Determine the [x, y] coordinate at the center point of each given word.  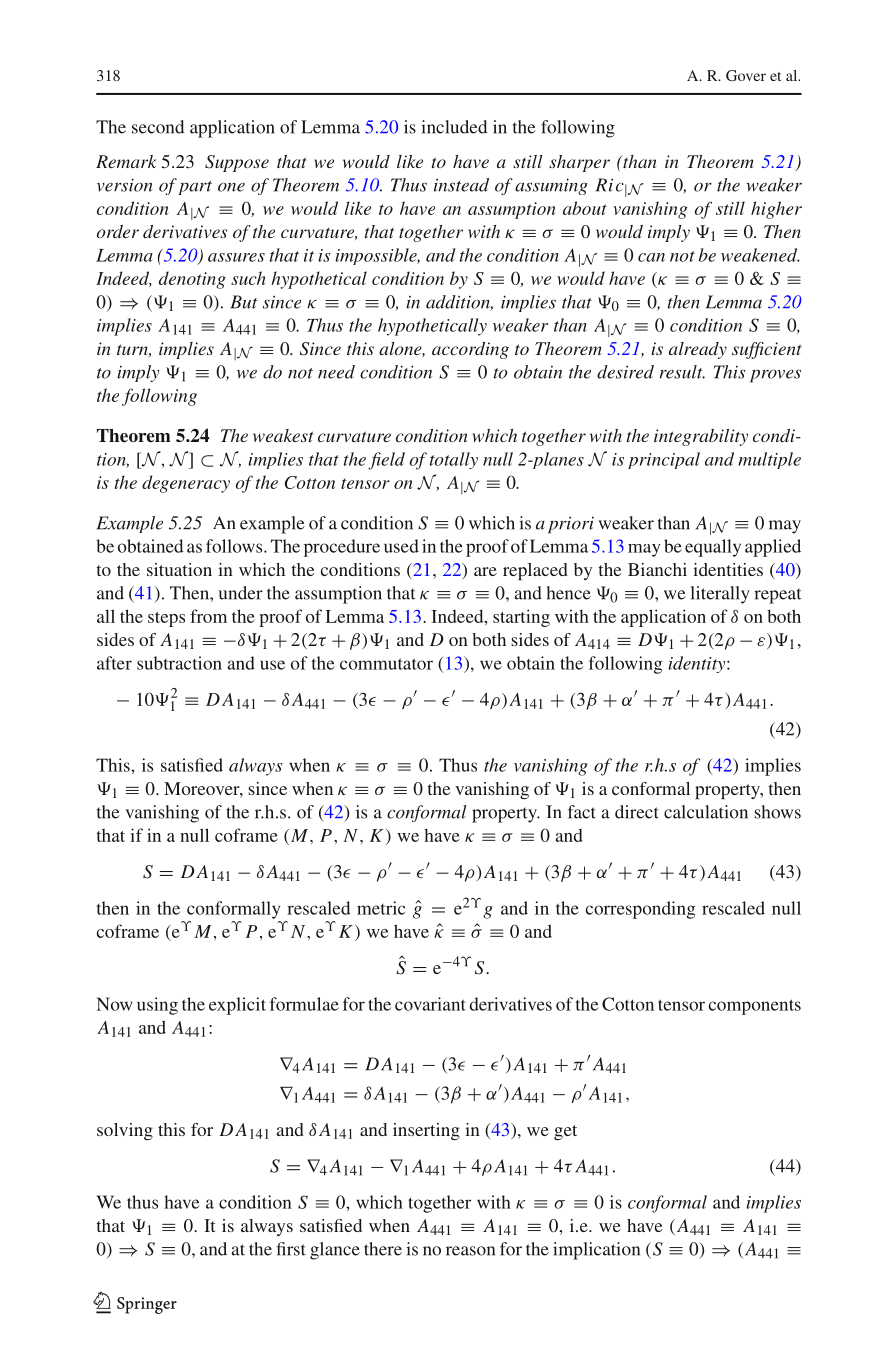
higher [776, 210]
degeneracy [186, 484]
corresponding [640, 910]
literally [720, 595]
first [291, 1249]
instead [461, 185]
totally [454, 460]
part [195, 188]
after [114, 663]
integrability [701, 437]
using [157, 1006]
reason [470, 1251]
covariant [430, 1004]
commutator [386, 664]
